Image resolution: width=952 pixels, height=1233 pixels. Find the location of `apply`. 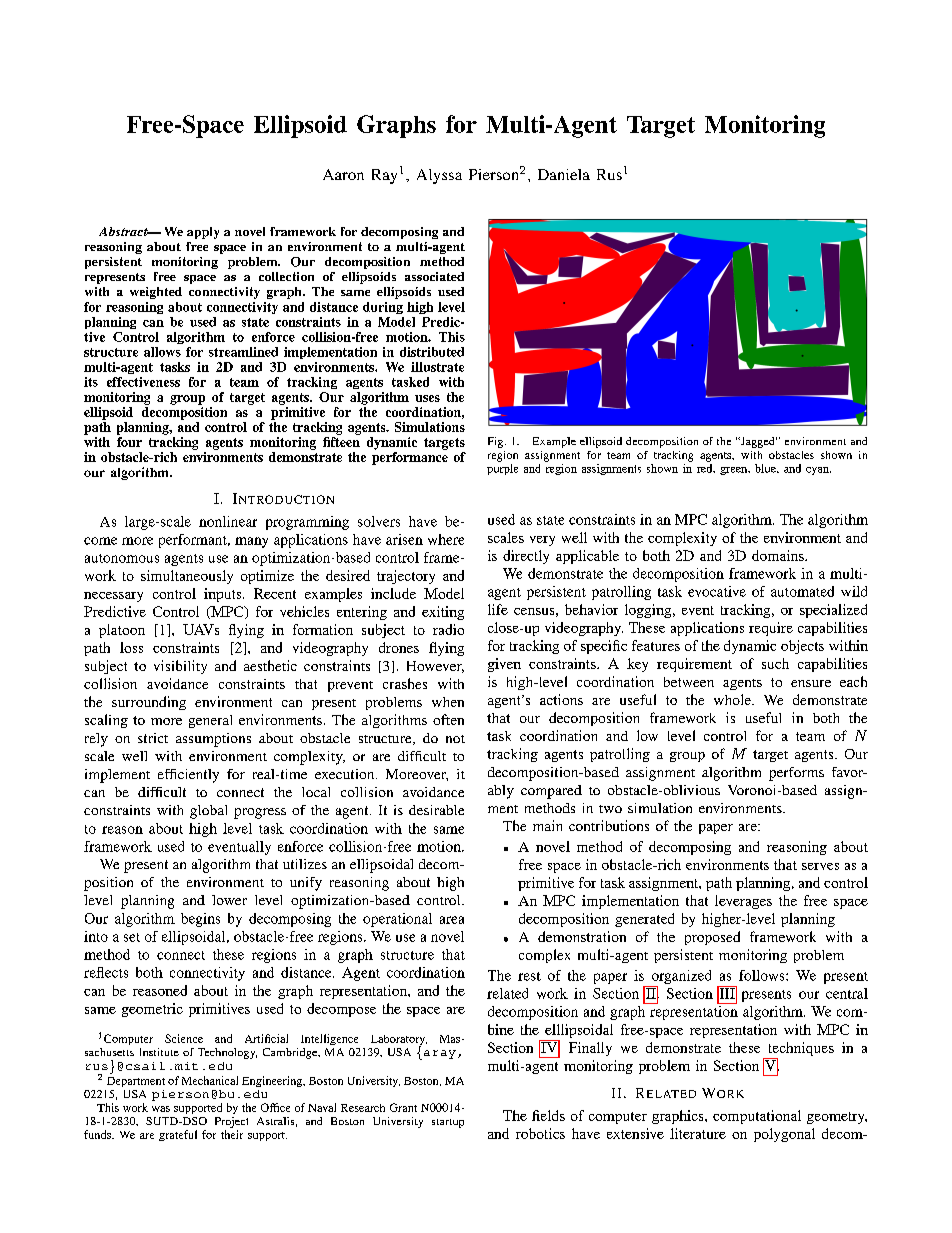

apply is located at coordinates (203, 233).
